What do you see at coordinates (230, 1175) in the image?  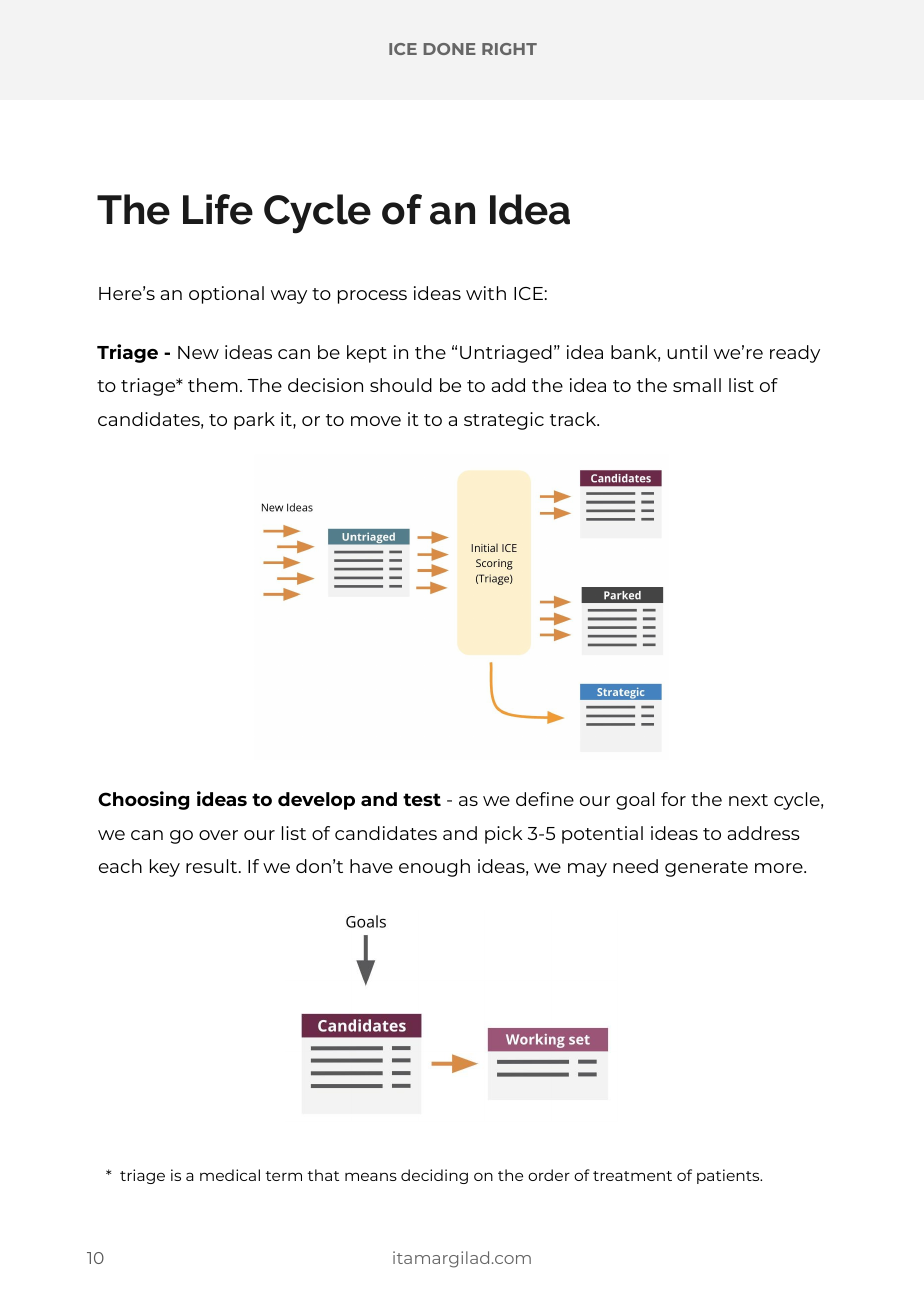 I see `medical` at bounding box center [230, 1175].
